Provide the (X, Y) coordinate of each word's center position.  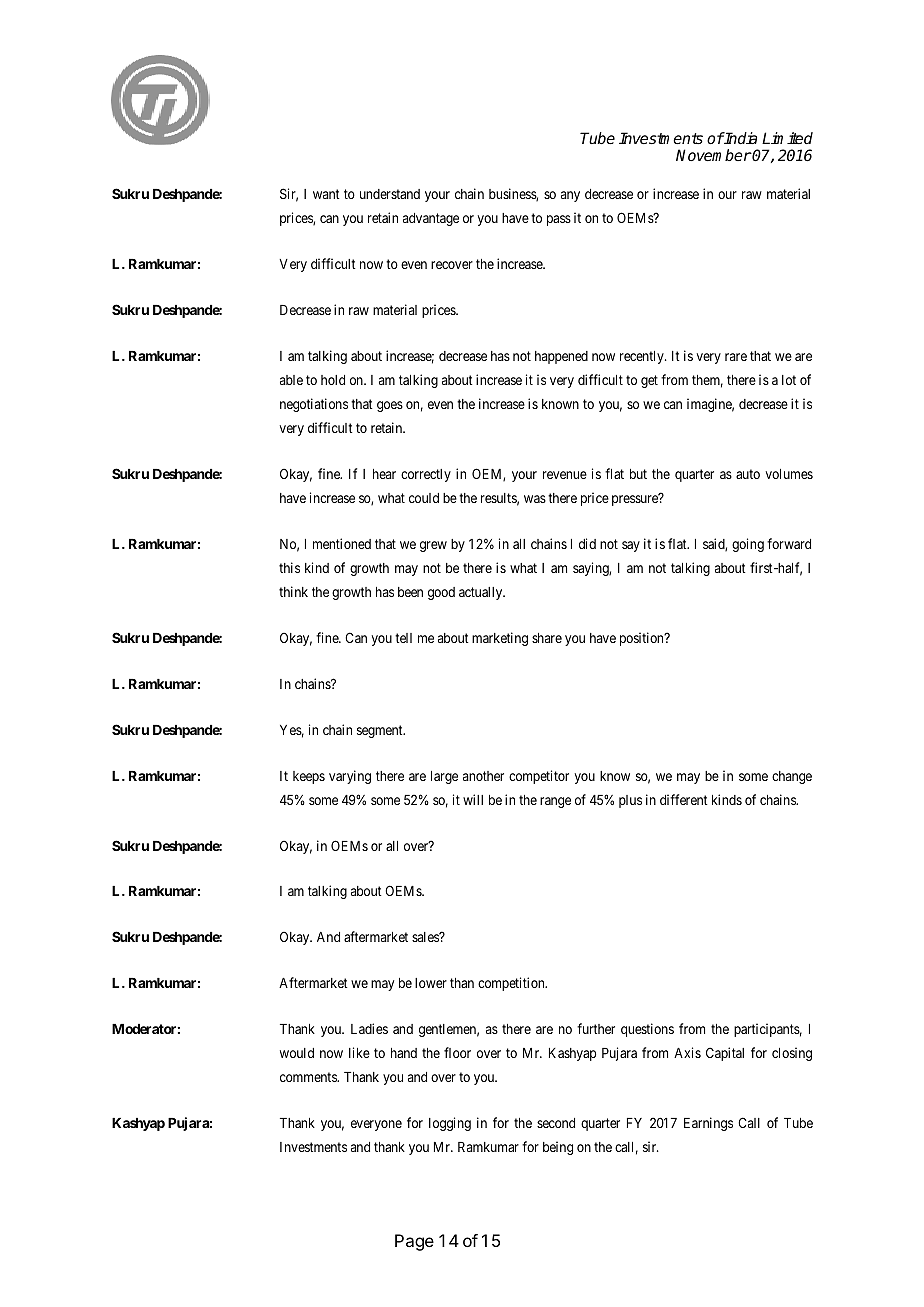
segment (381, 731)
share (547, 638)
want (326, 194)
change (792, 777)
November (714, 155)
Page (414, 1242)
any (570, 196)
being (558, 1148)
